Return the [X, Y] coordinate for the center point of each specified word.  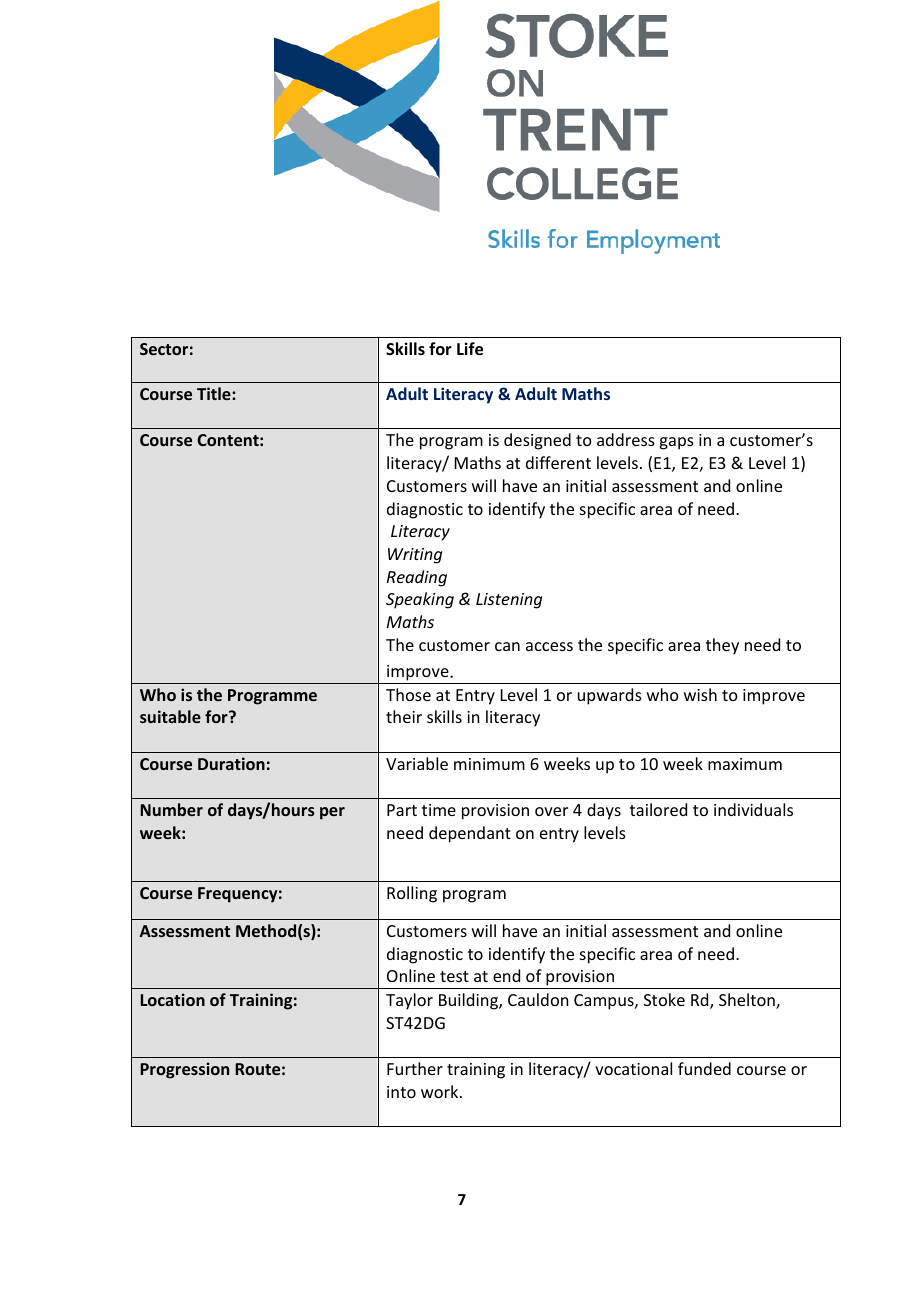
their [404, 716]
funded [704, 1068]
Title [215, 393]
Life [470, 349]
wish [700, 694]
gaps [676, 443]
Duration [231, 763]
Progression [184, 1070]
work [441, 1091]
